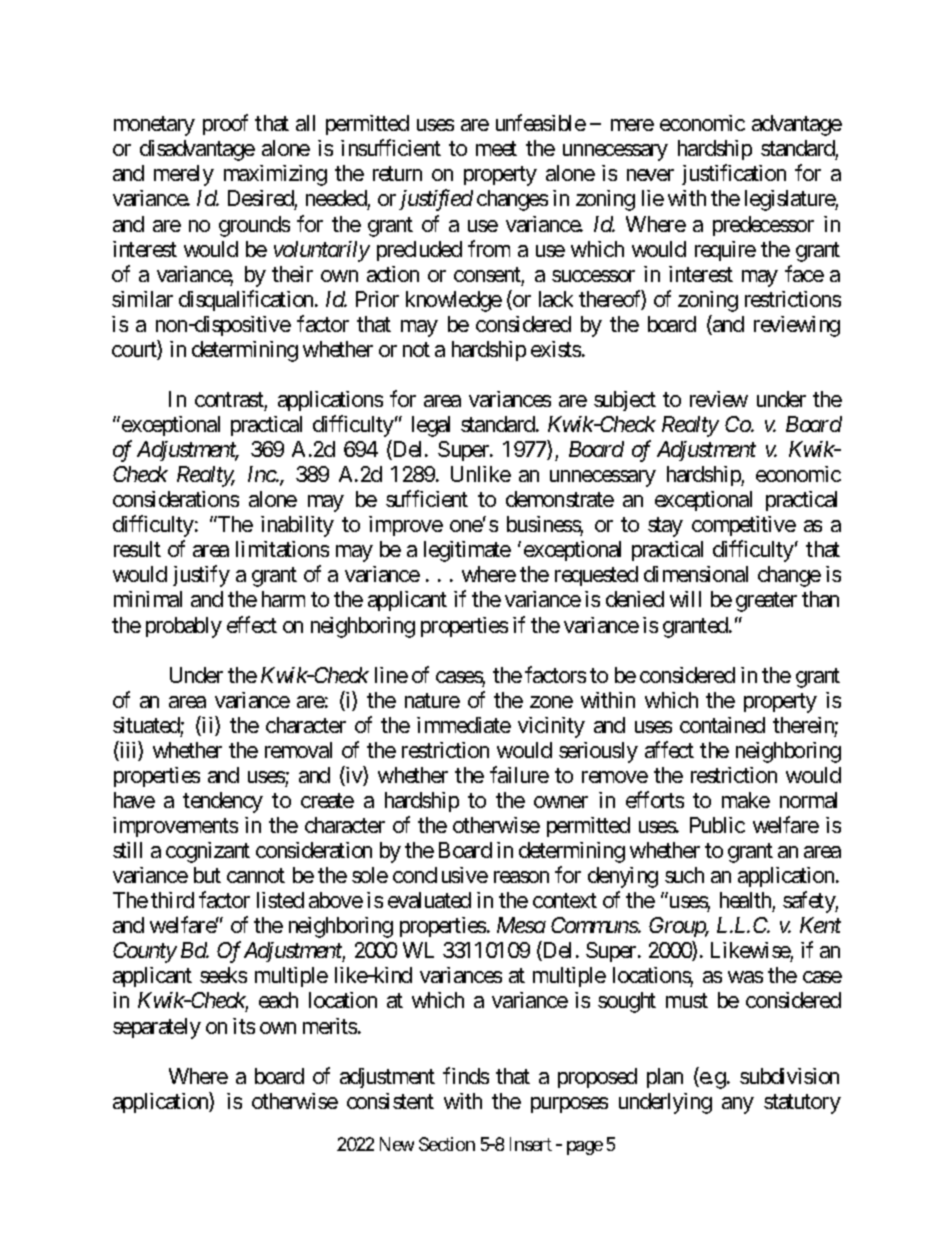  What do you see at coordinates (734, 175) in the image?
I see `justification` at bounding box center [734, 175].
